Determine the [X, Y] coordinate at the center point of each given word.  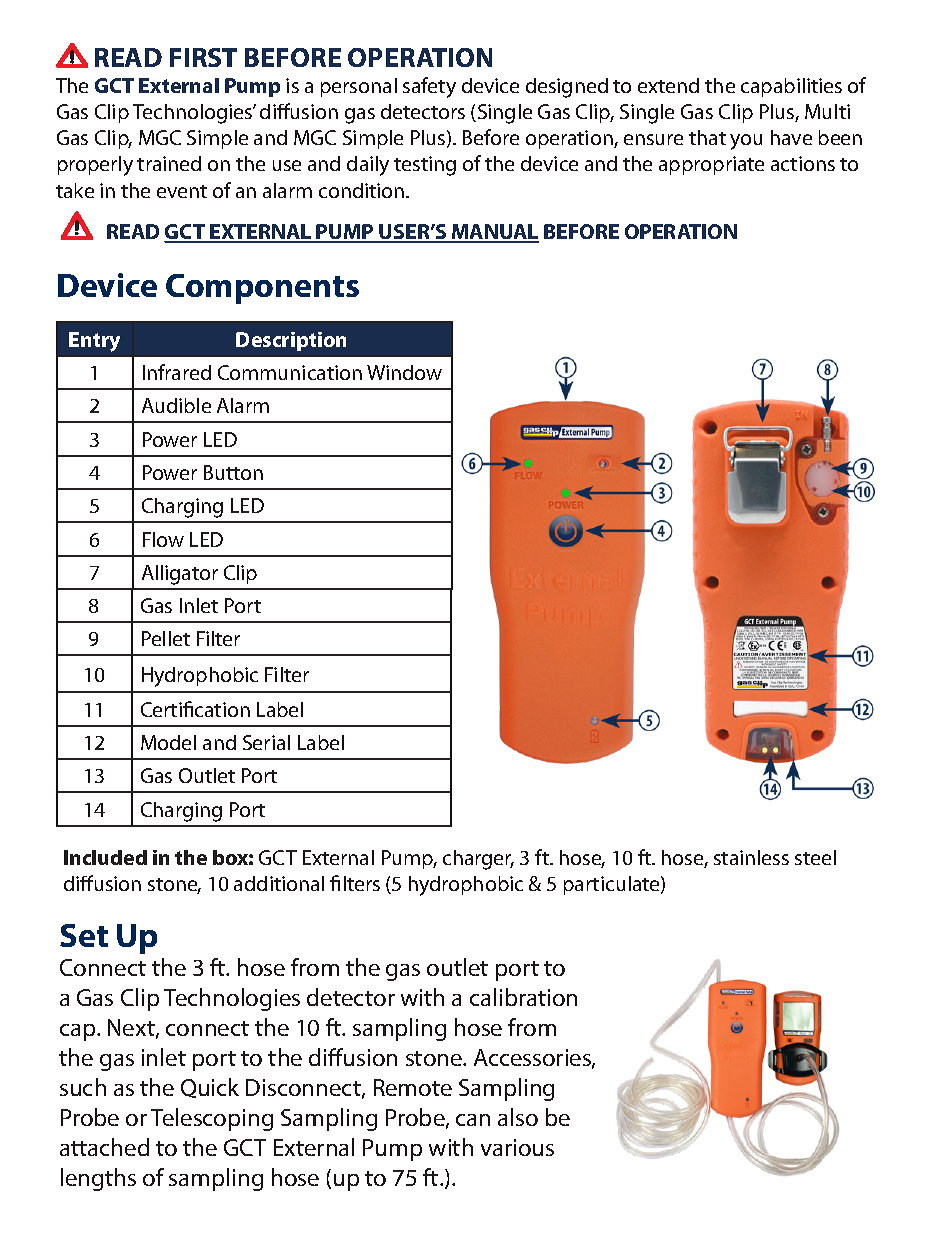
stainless [751, 857]
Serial [266, 742]
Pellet [166, 638]
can [473, 1120]
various [517, 1147]
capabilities [791, 87]
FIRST [203, 57]
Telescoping [212, 1119]
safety [429, 87]
